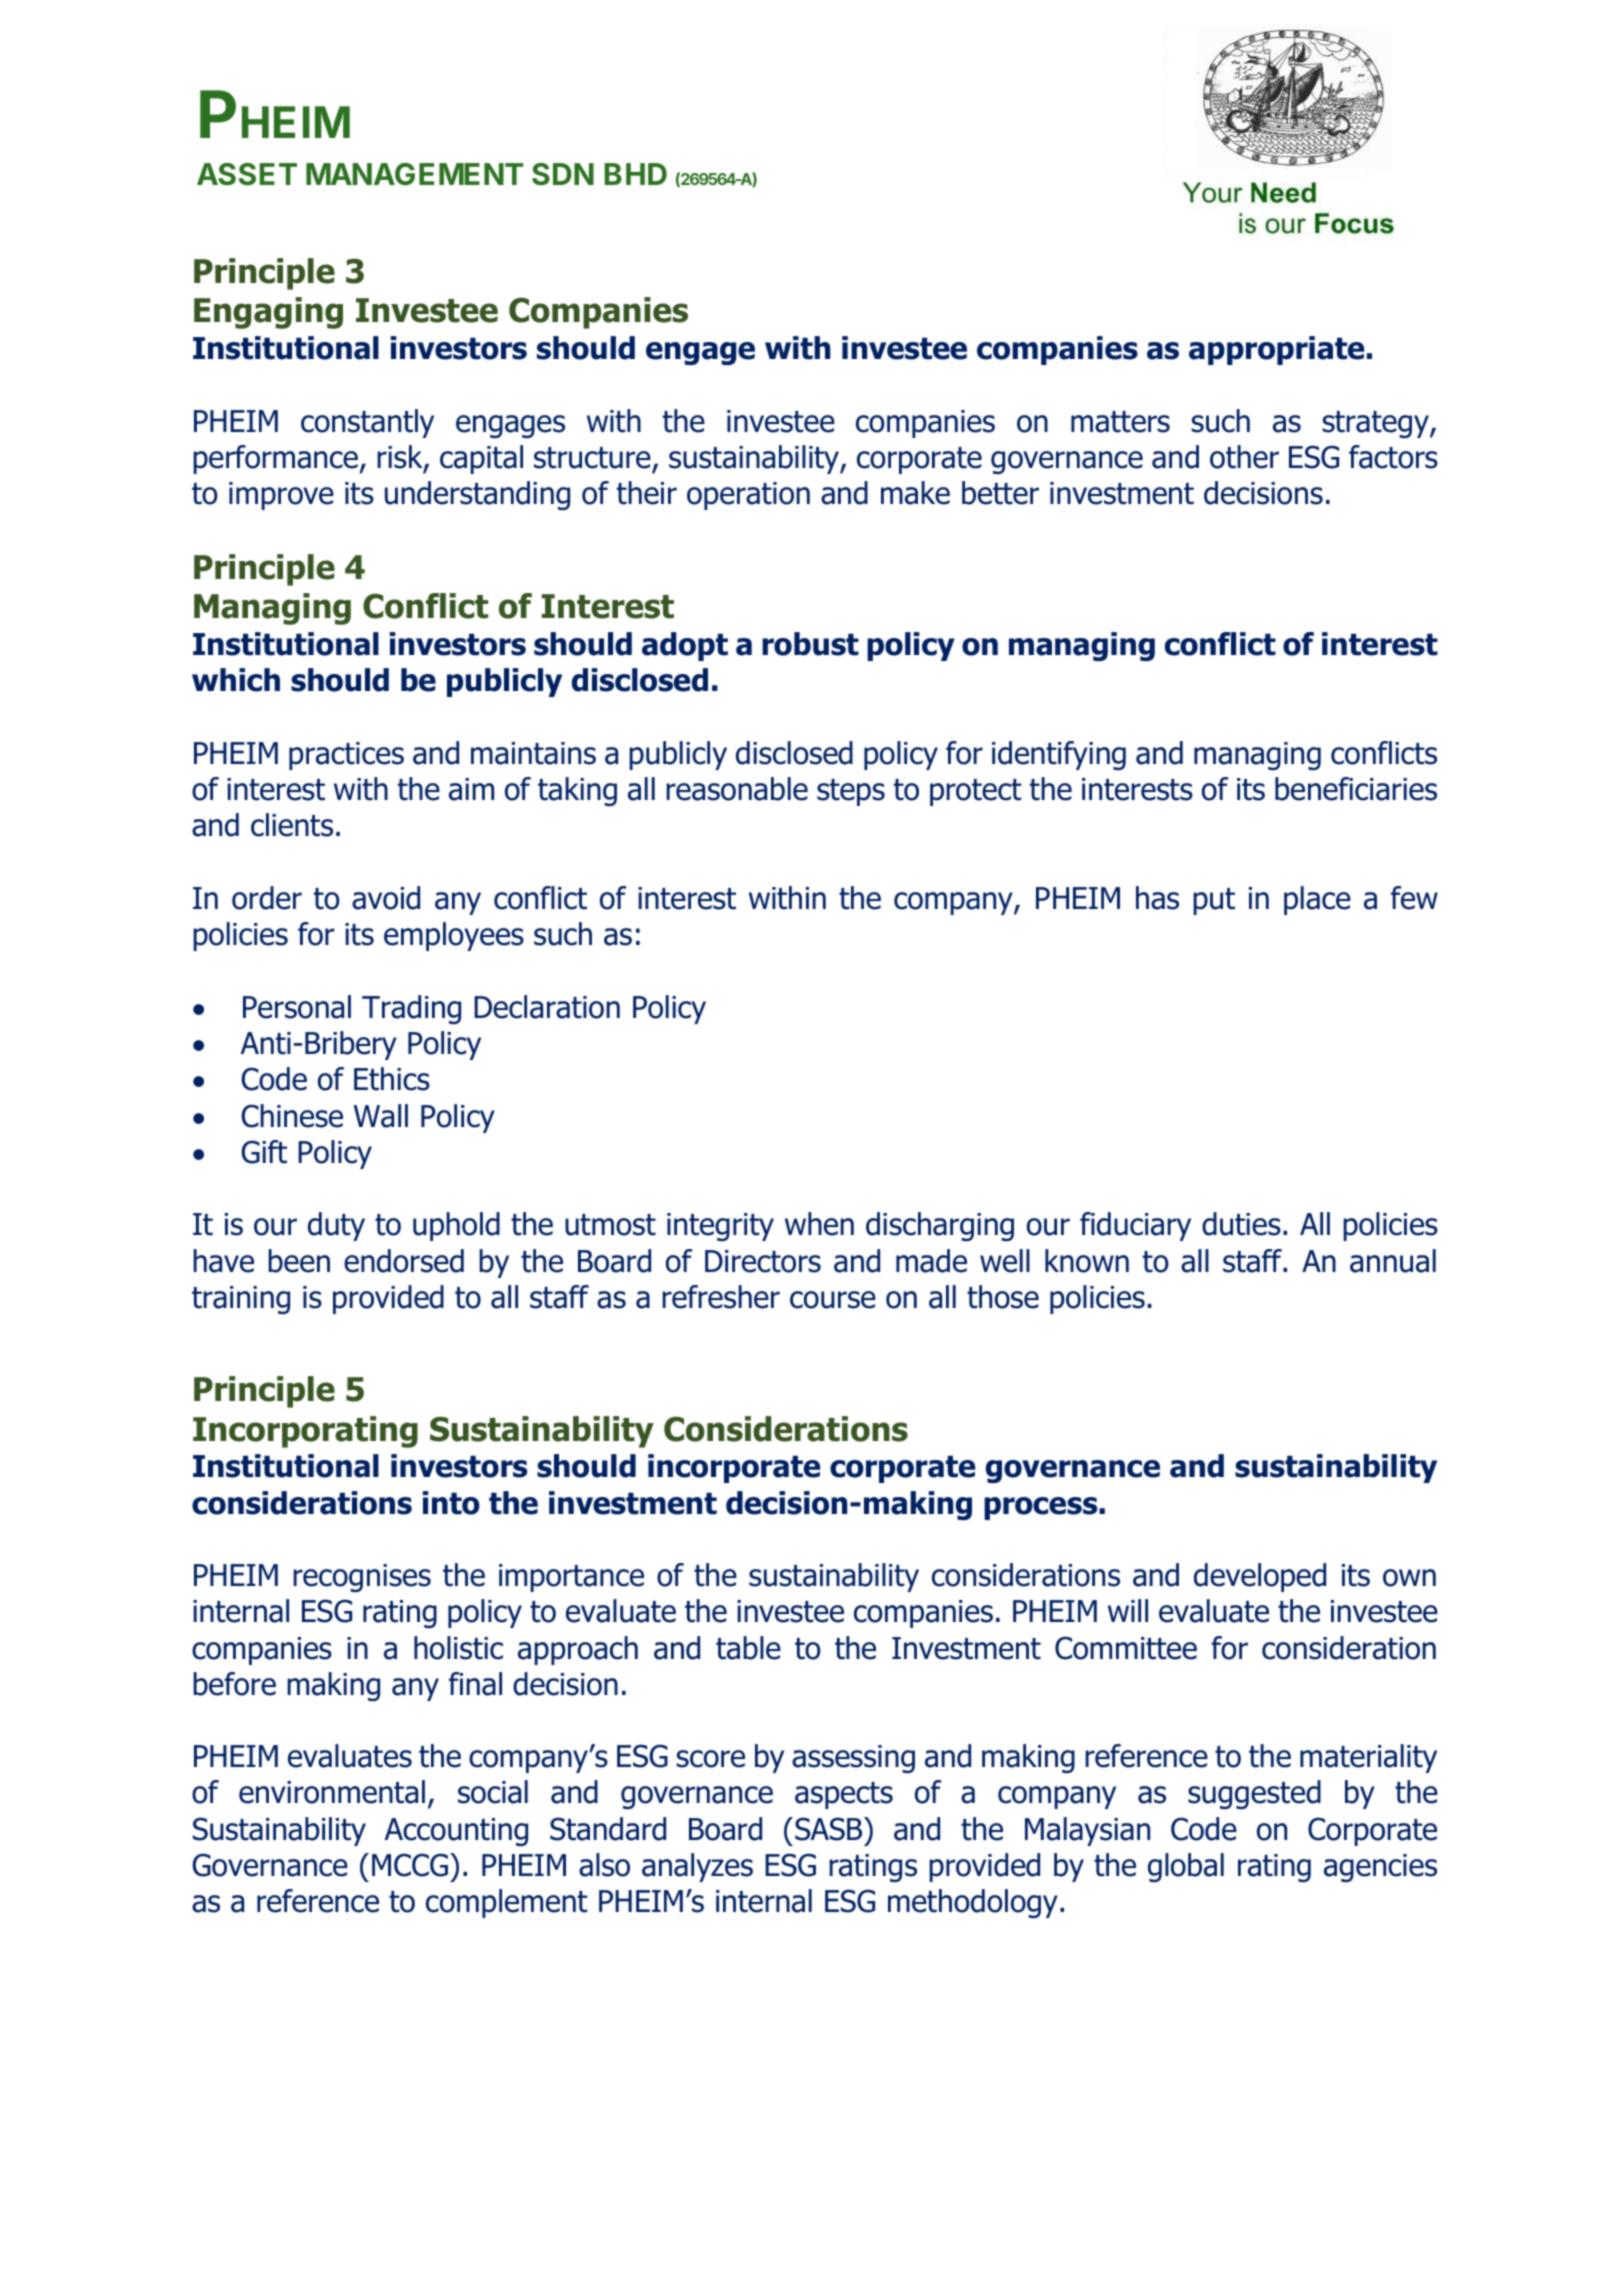 Image resolution: width=1623 pixels, height=2296 pixels. I want to click on steps, so click(851, 792).
